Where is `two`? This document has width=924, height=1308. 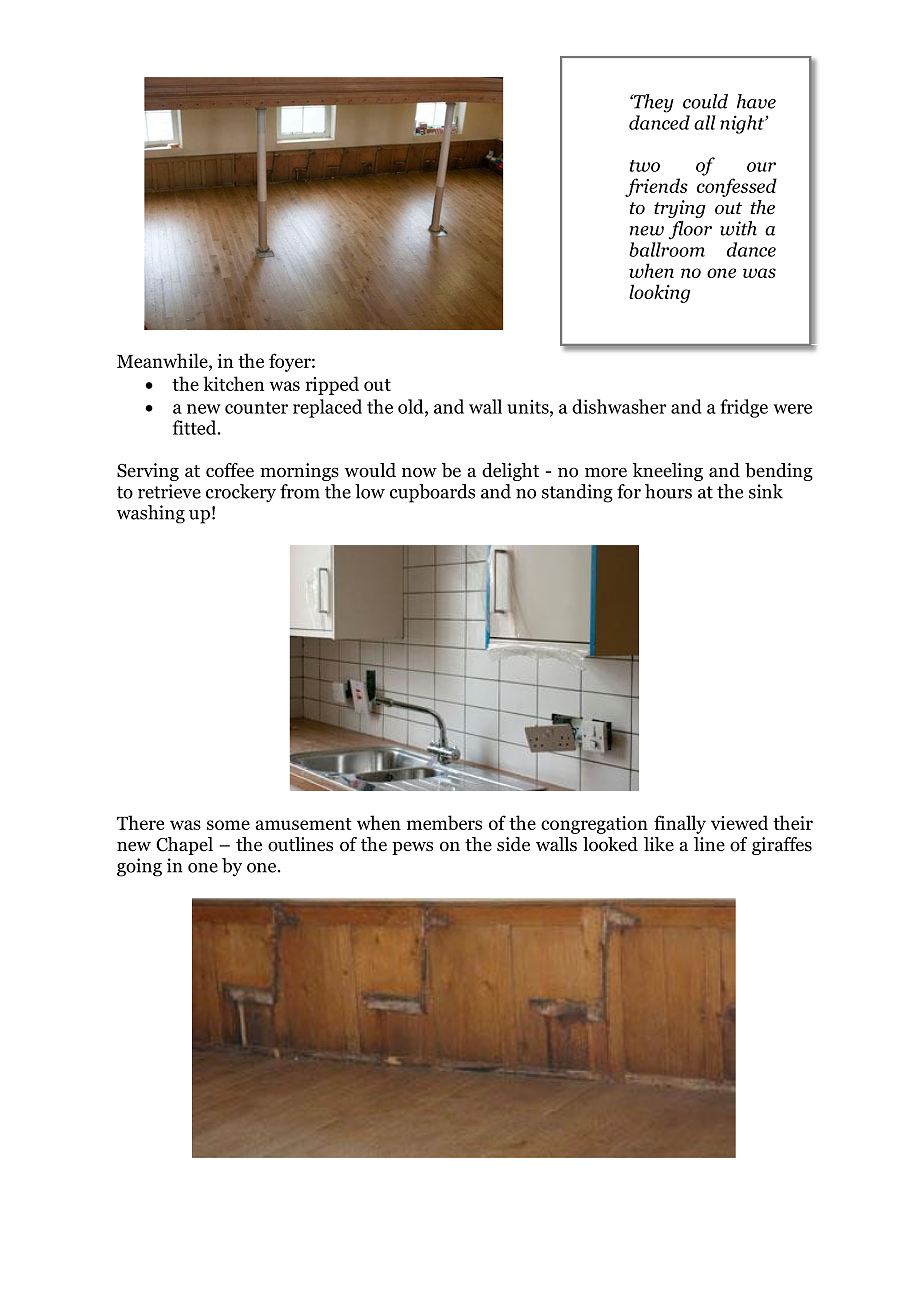
two is located at coordinates (645, 166).
